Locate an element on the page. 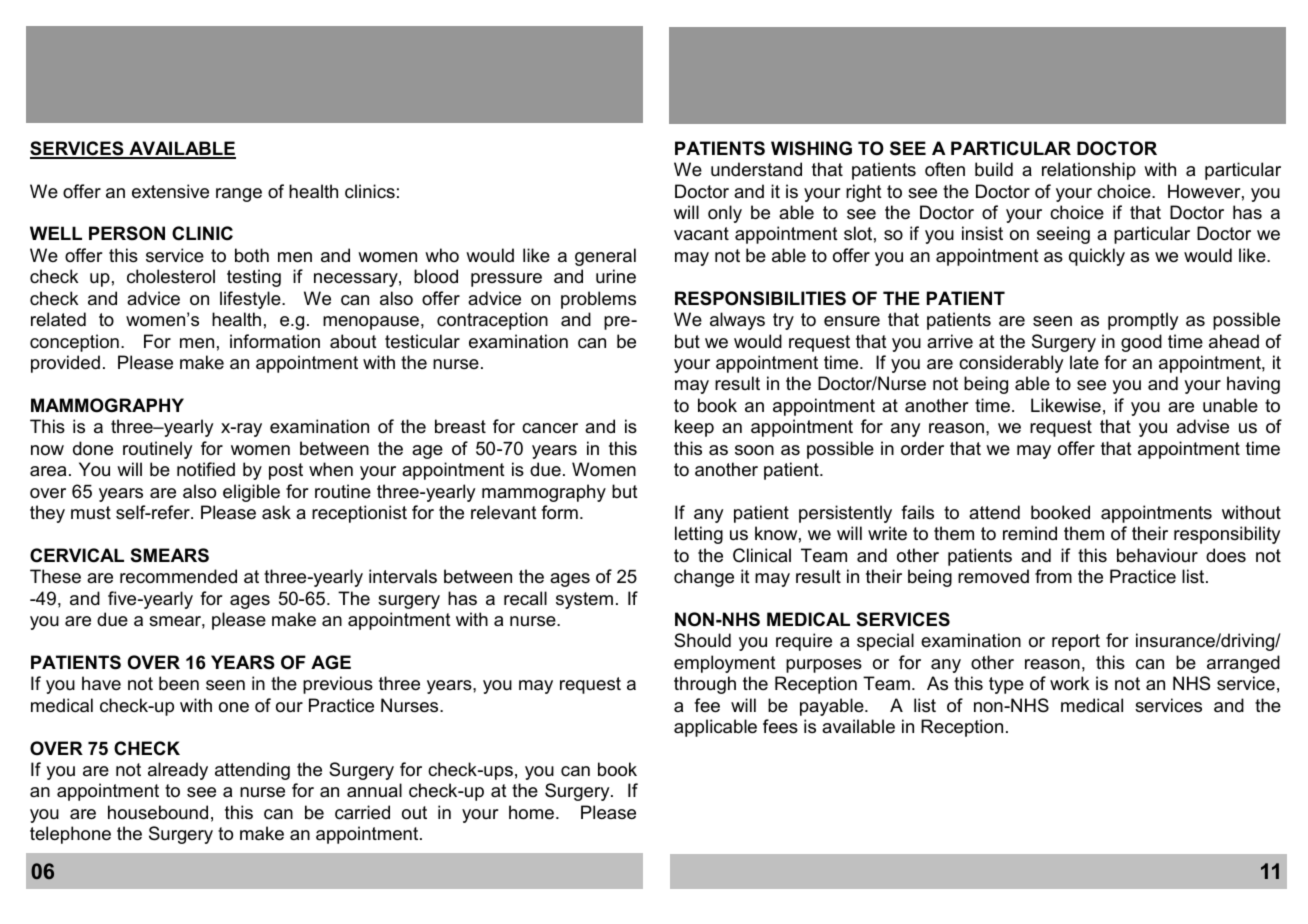  understand is located at coordinates (756, 169).
